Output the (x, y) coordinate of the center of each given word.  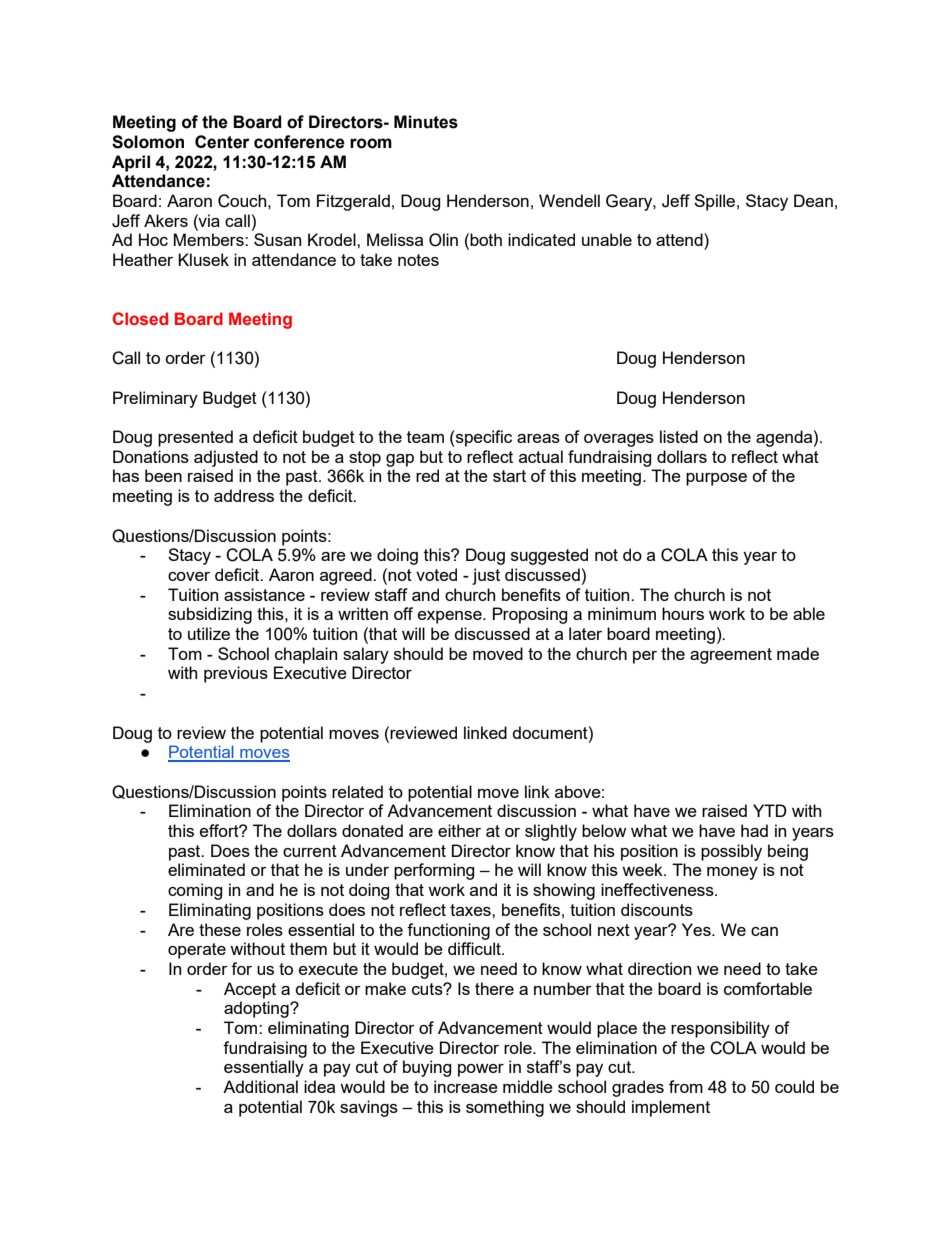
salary (366, 655)
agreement (731, 656)
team (425, 437)
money (732, 873)
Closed (140, 318)
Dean (813, 200)
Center (222, 142)
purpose (716, 479)
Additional (260, 1086)
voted (436, 574)
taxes (471, 910)
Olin (443, 240)
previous (236, 674)
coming (195, 891)
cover (189, 576)
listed (679, 436)
